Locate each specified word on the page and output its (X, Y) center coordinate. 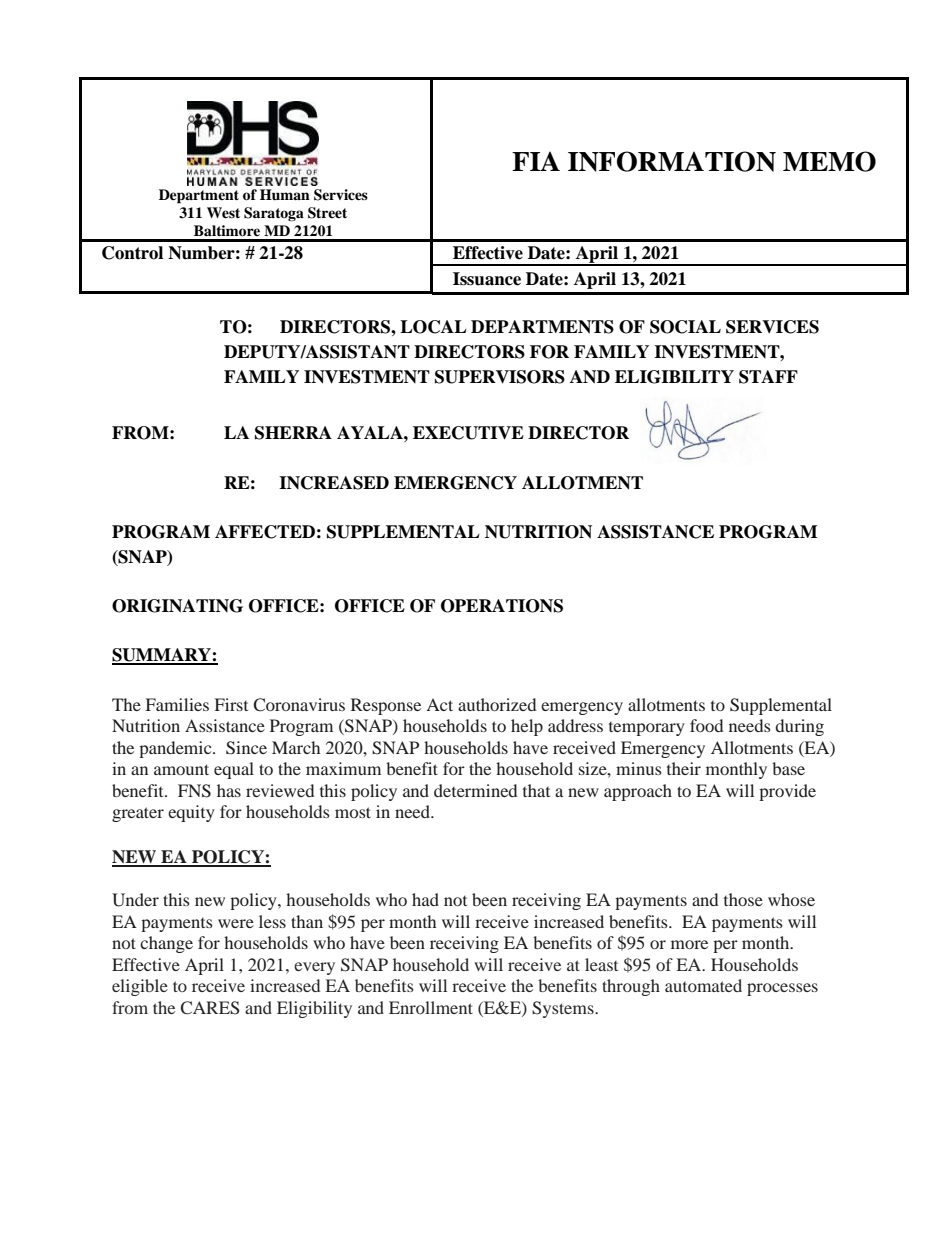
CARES (210, 1008)
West (223, 212)
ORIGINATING (177, 606)
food (706, 725)
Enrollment (431, 1007)
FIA (536, 161)
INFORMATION (672, 161)
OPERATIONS (502, 606)
